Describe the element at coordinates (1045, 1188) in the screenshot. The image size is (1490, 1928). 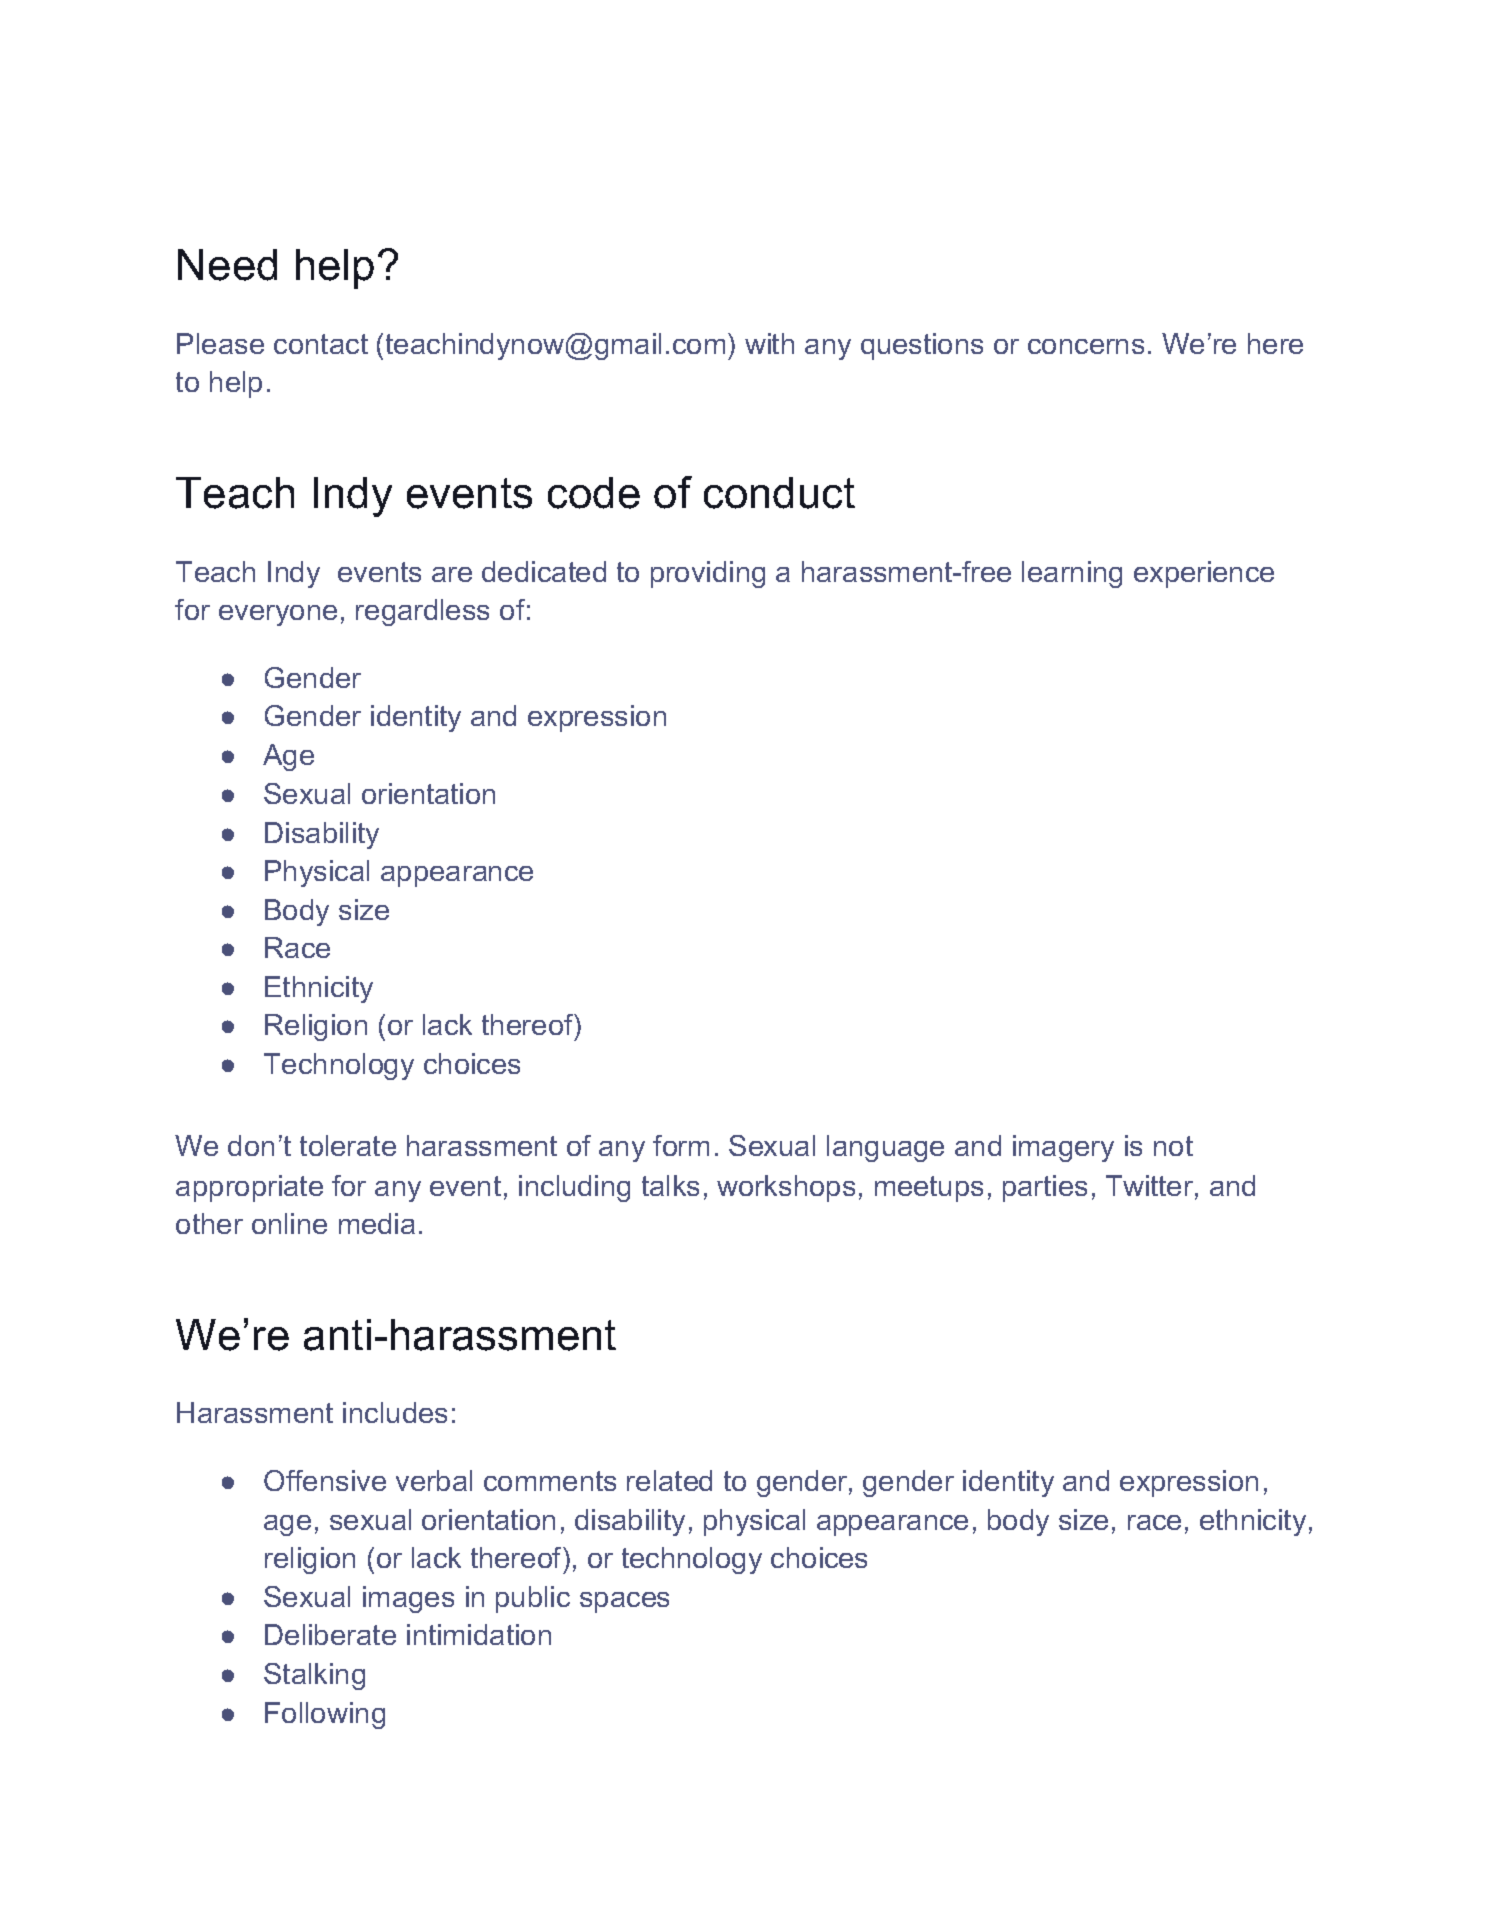
I see `parties` at that location.
